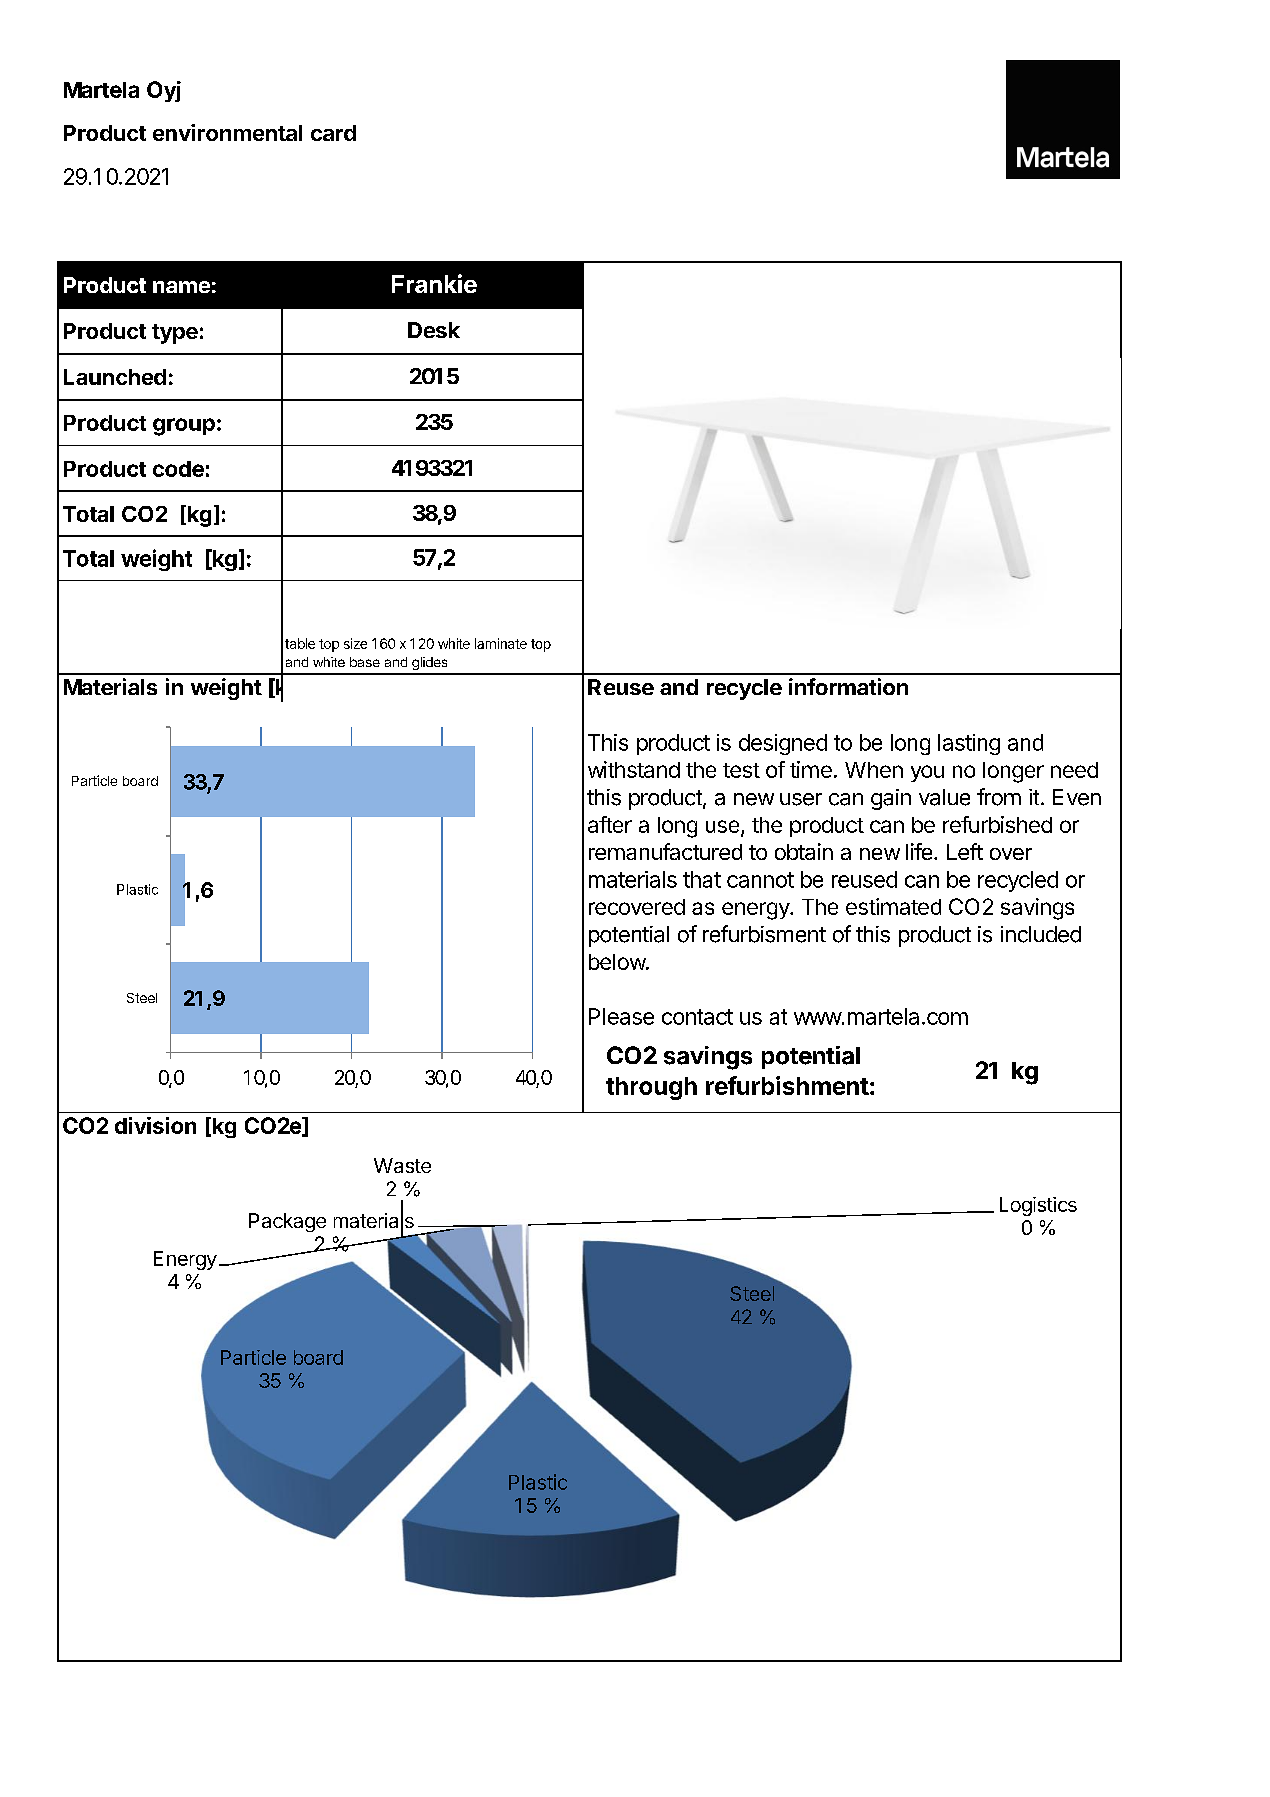  What do you see at coordinates (848, 686) in the screenshot?
I see `information` at bounding box center [848, 686].
